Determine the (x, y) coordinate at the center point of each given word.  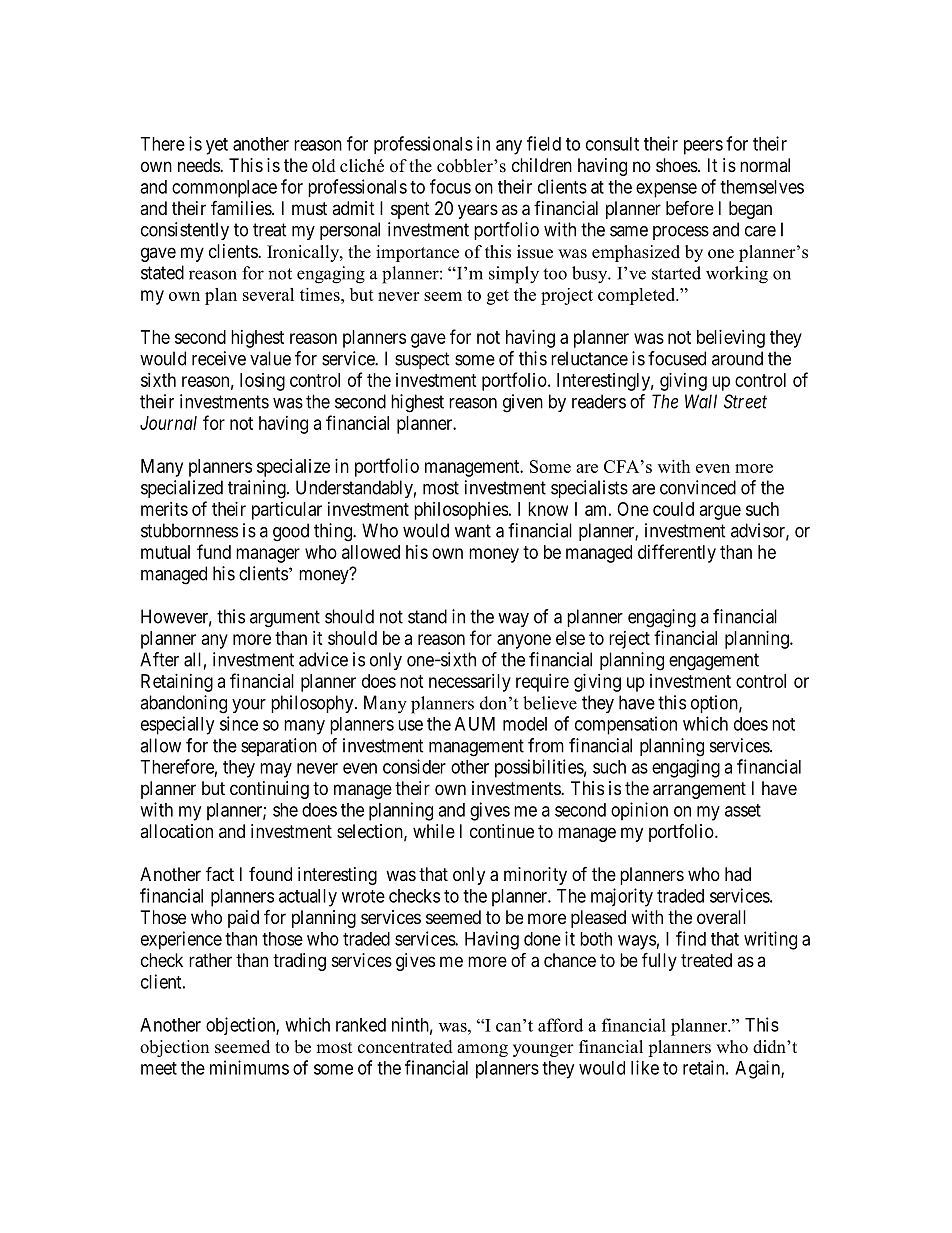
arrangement (699, 790)
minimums (249, 1067)
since (239, 723)
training (258, 489)
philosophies (461, 511)
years (478, 211)
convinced (698, 487)
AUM (475, 724)
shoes (677, 165)
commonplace (224, 189)
